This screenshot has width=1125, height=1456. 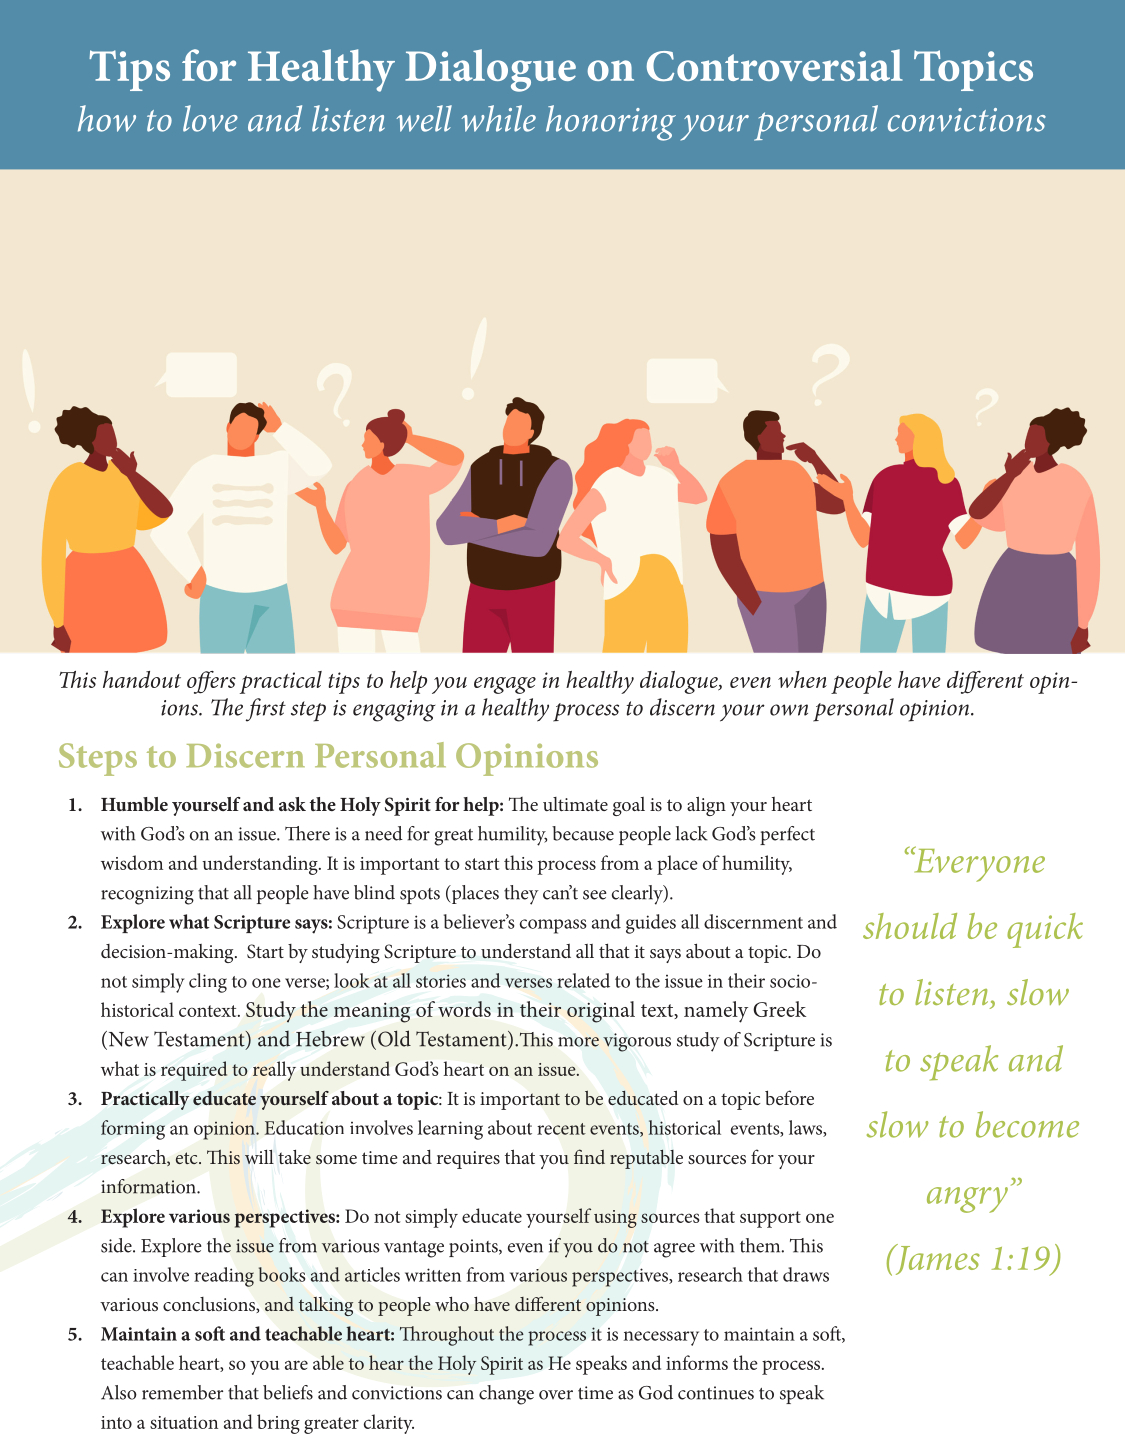 What do you see at coordinates (611, 123) in the screenshot?
I see `honoring` at bounding box center [611, 123].
